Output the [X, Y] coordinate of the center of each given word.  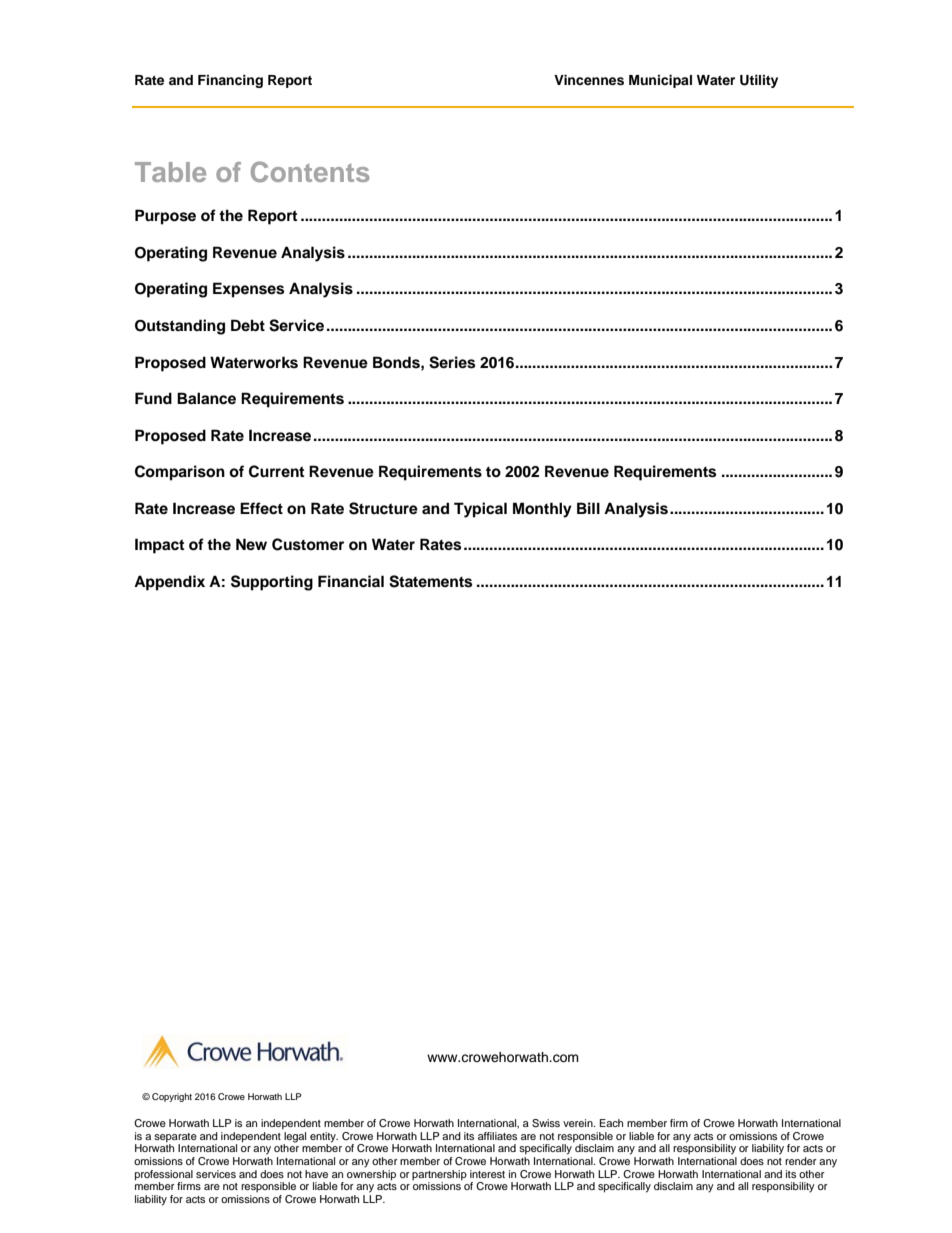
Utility [759, 81]
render [801, 1161]
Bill [588, 508]
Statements [430, 581]
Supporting [272, 583]
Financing [230, 81]
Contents [310, 171]
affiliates [497, 1136]
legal [294, 1138]
